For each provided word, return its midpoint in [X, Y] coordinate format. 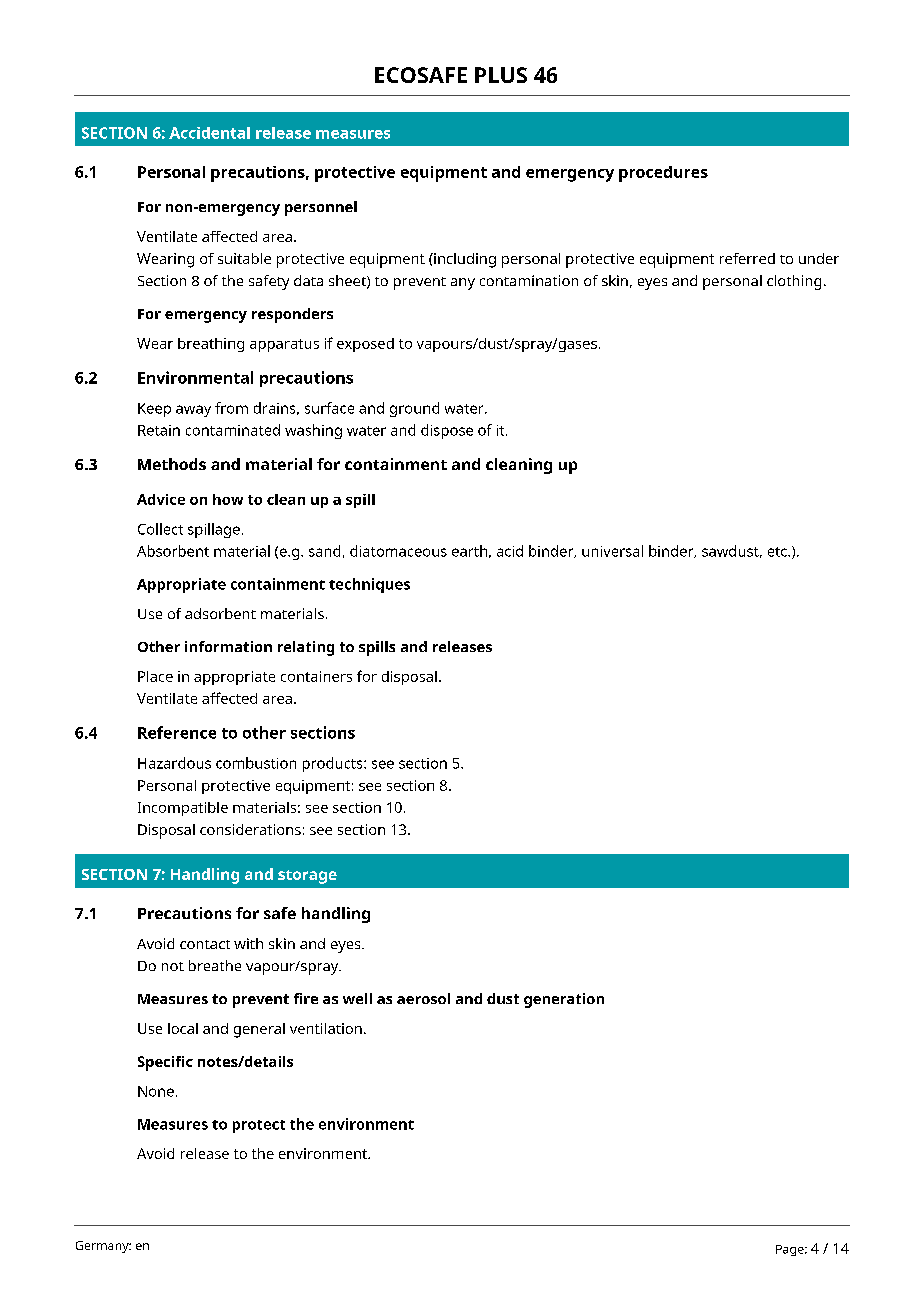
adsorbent [220, 613]
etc [778, 552]
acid [510, 551]
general [259, 1030]
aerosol [423, 998]
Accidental [209, 133]
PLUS [501, 75]
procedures [663, 174]
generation [564, 1000]
